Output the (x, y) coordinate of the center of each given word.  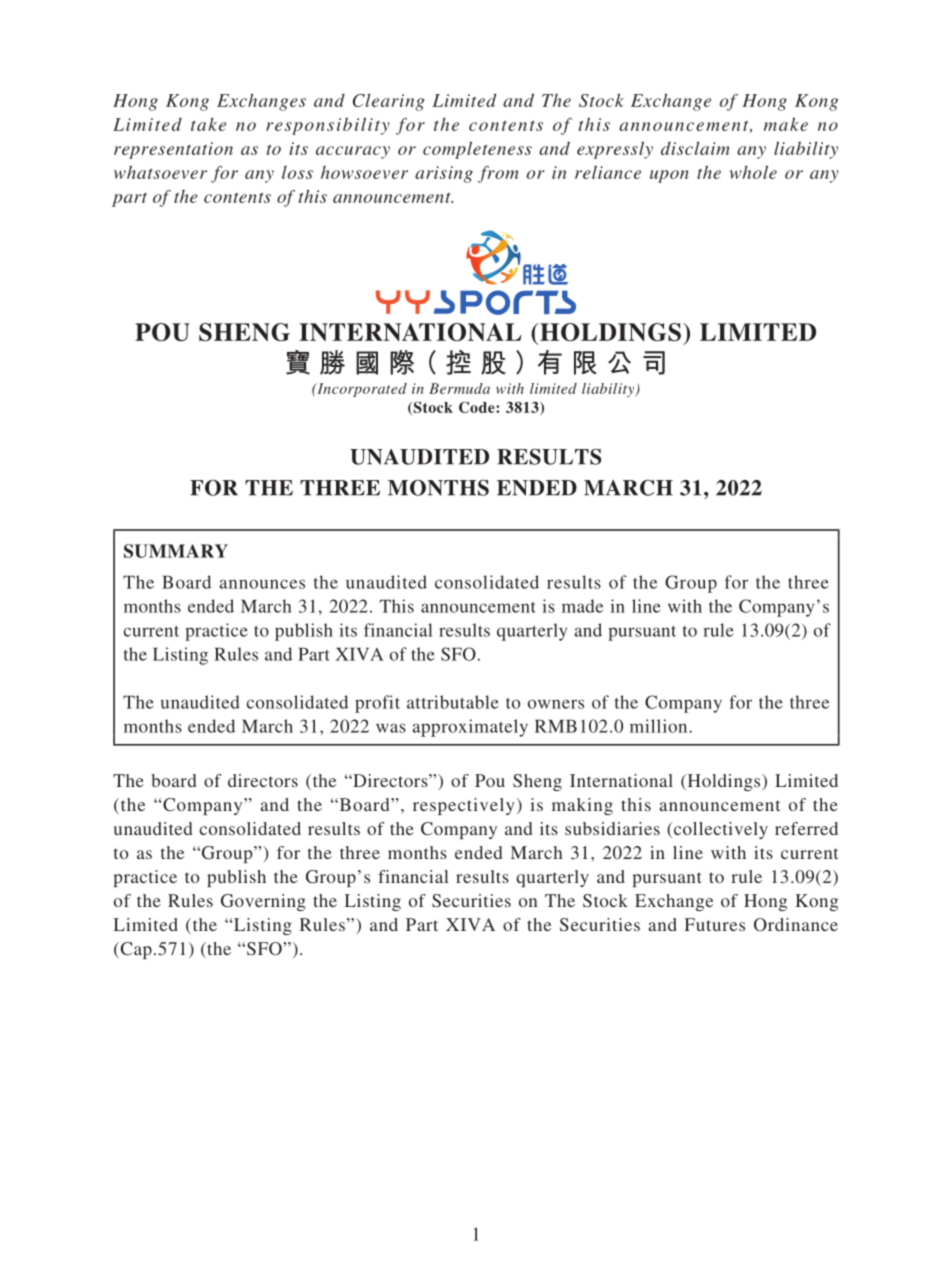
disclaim (695, 148)
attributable (453, 702)
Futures (715, 924)
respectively (464, 806)
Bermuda (459, 388)
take (208, 124)
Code (478, 407)
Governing (263, 902)
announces (262, 584)
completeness (477, 150)
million (660, 726)
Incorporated (361, 390)
